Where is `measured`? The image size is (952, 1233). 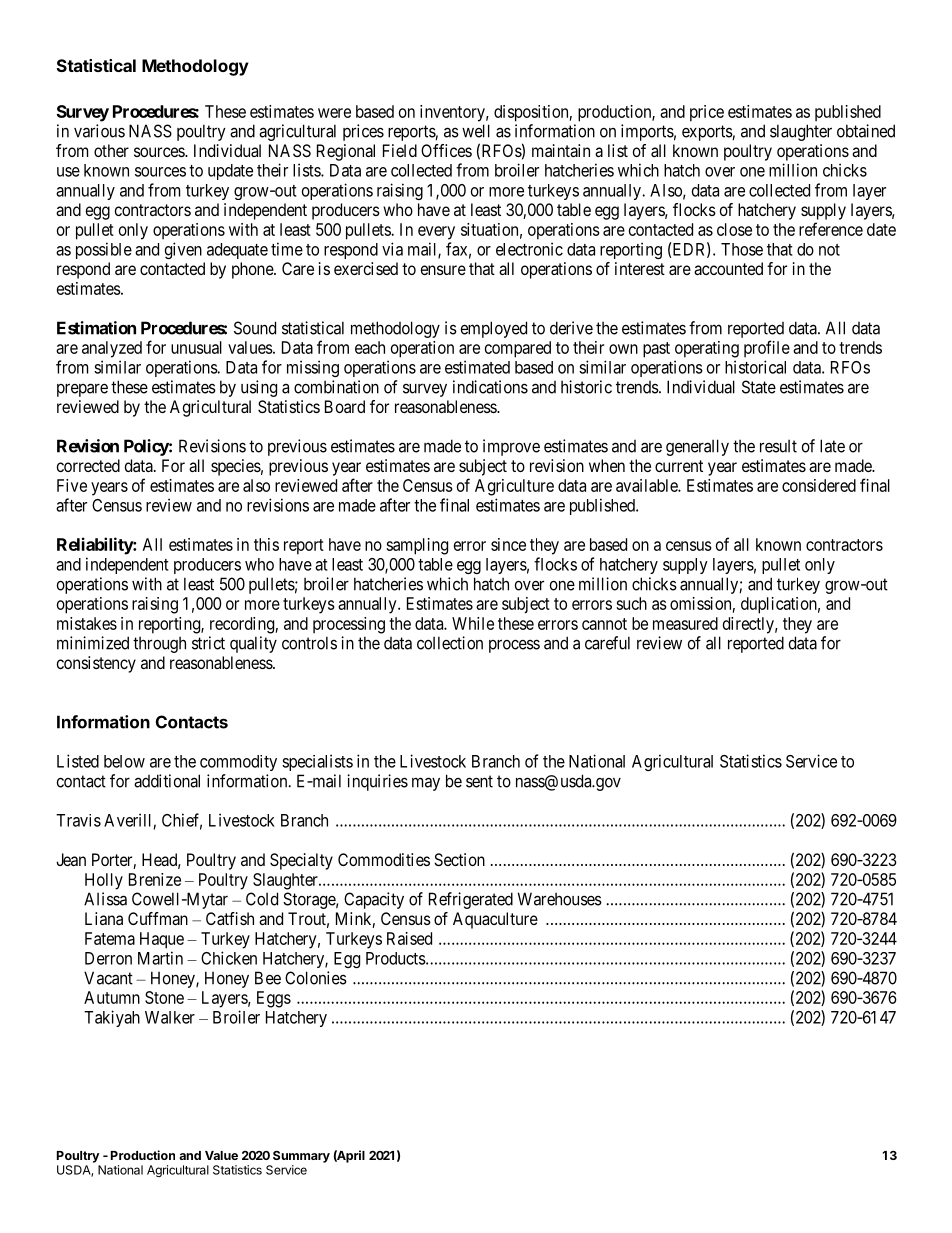 measured is located at coordinates (685, 623).
